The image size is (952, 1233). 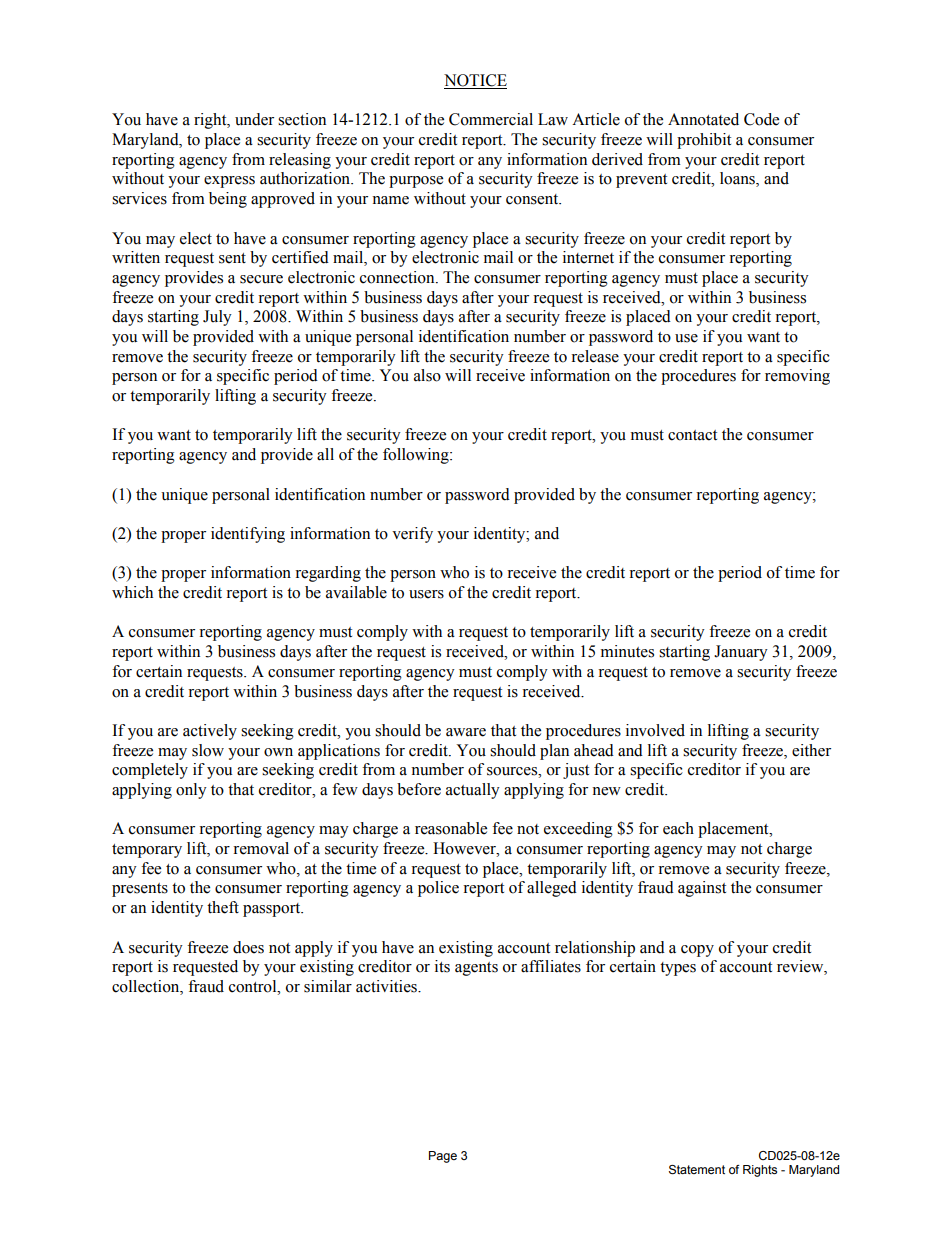 What do you see at coordinates (697, 1170) in the screenshot?
I see `Statement` at bounding box center [697, 1170].
